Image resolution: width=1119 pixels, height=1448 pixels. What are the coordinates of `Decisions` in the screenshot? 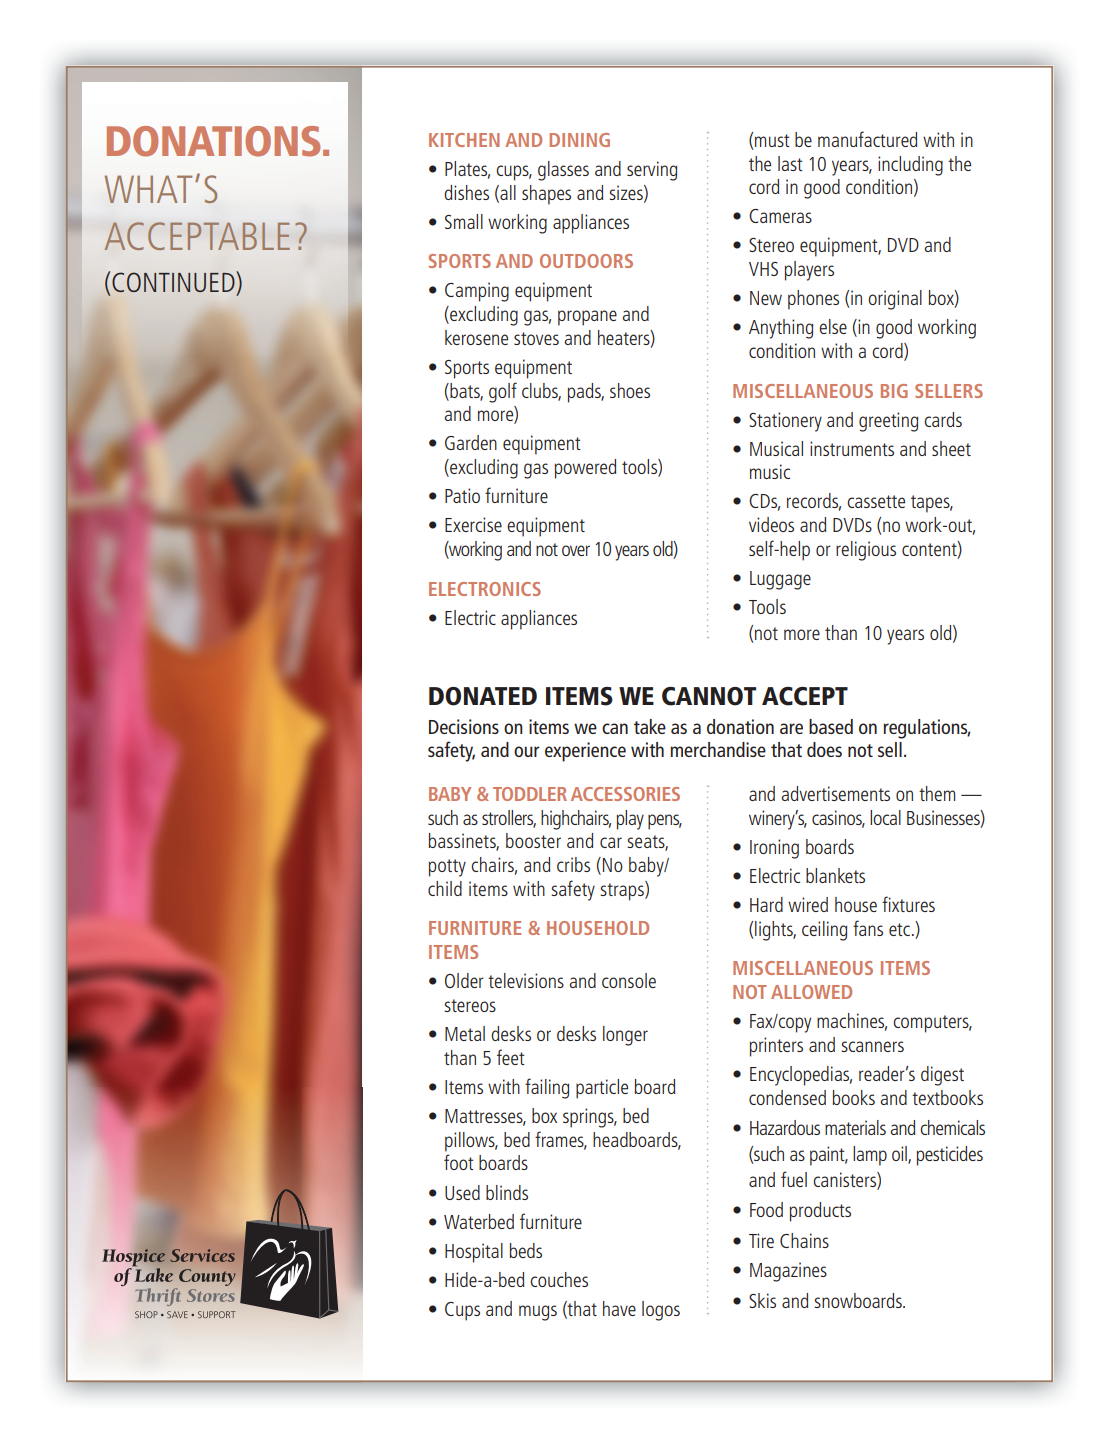 It's located at (464, 726).
